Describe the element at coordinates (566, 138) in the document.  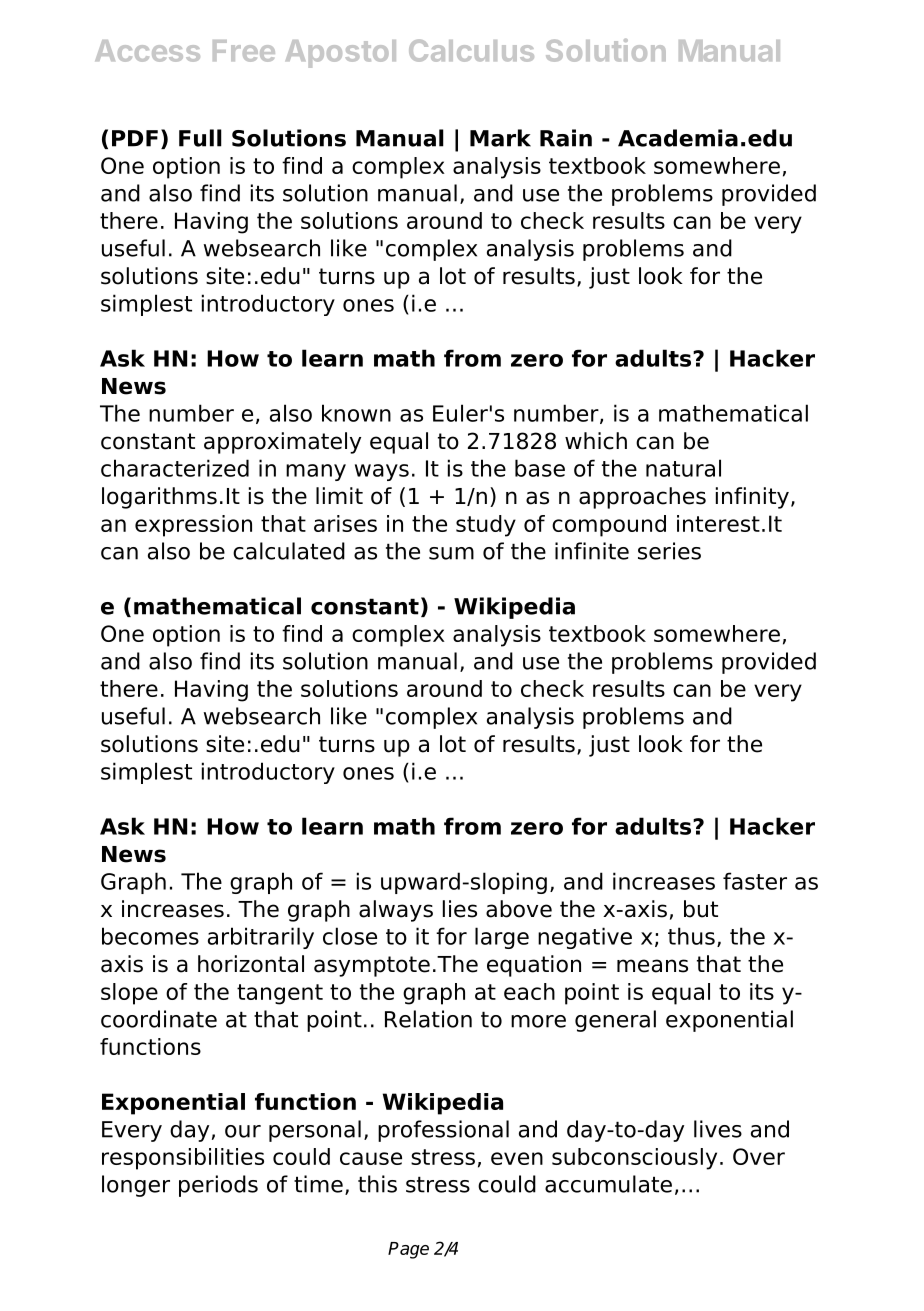
I see `Rain` at that location.
